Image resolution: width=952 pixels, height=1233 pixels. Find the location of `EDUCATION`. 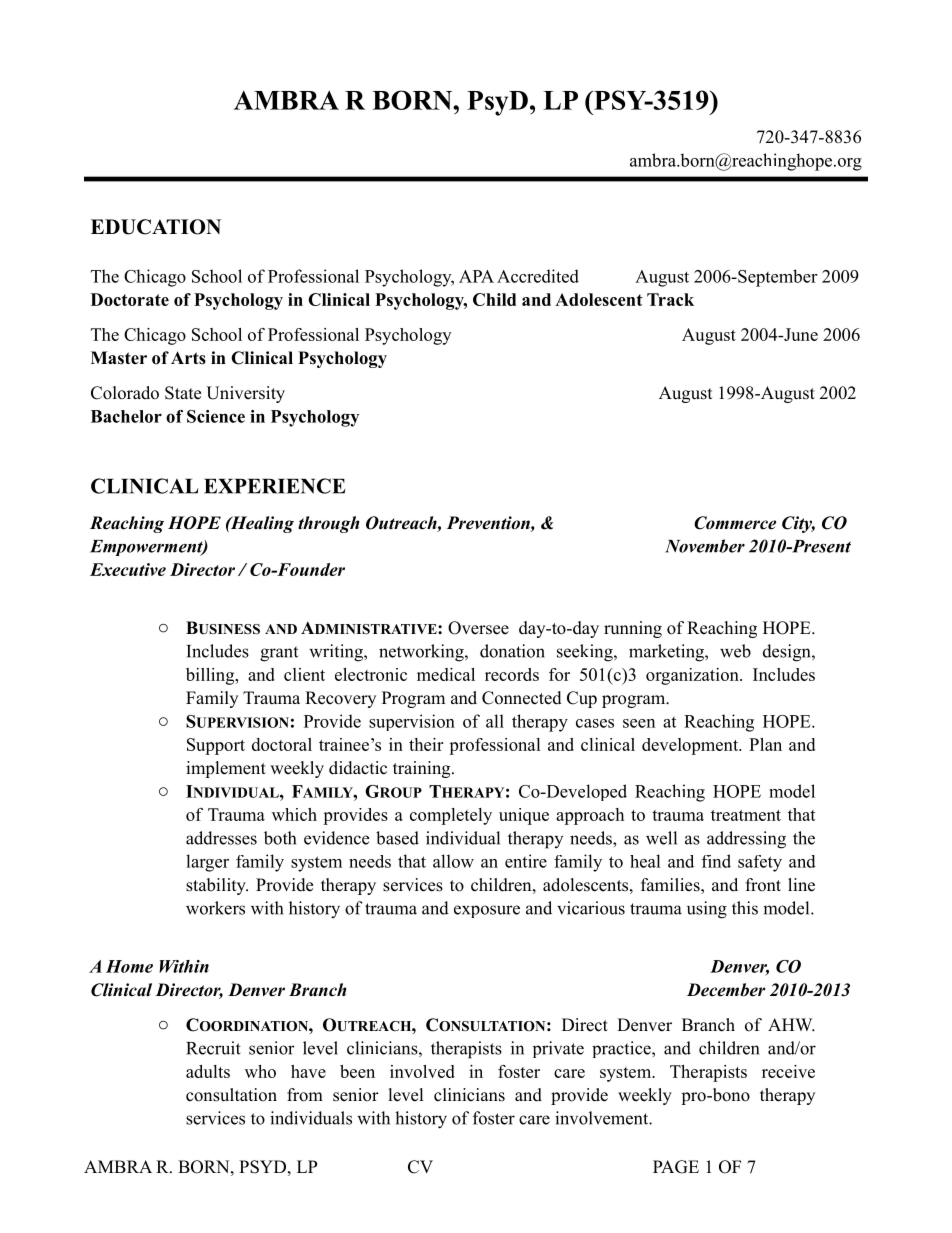

EDUCATION is located at coordinates (156, 227).
